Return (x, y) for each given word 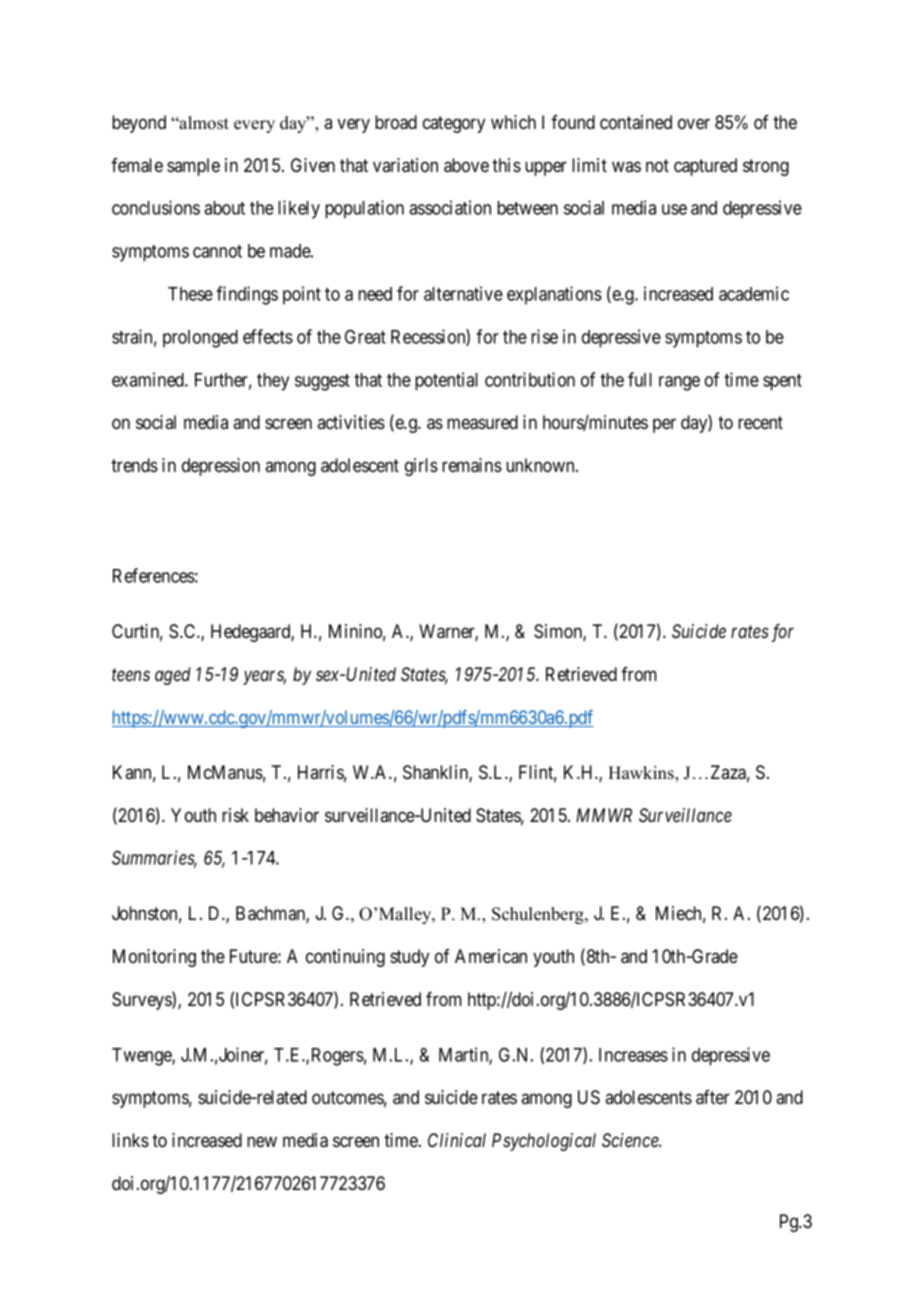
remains (472, 465)
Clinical (457, 1140)
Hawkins (642, 774)
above (466, 165)
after (713, 1097)
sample (193, 167)
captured (705, 167)
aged (173, 676)
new (262, 1141)
